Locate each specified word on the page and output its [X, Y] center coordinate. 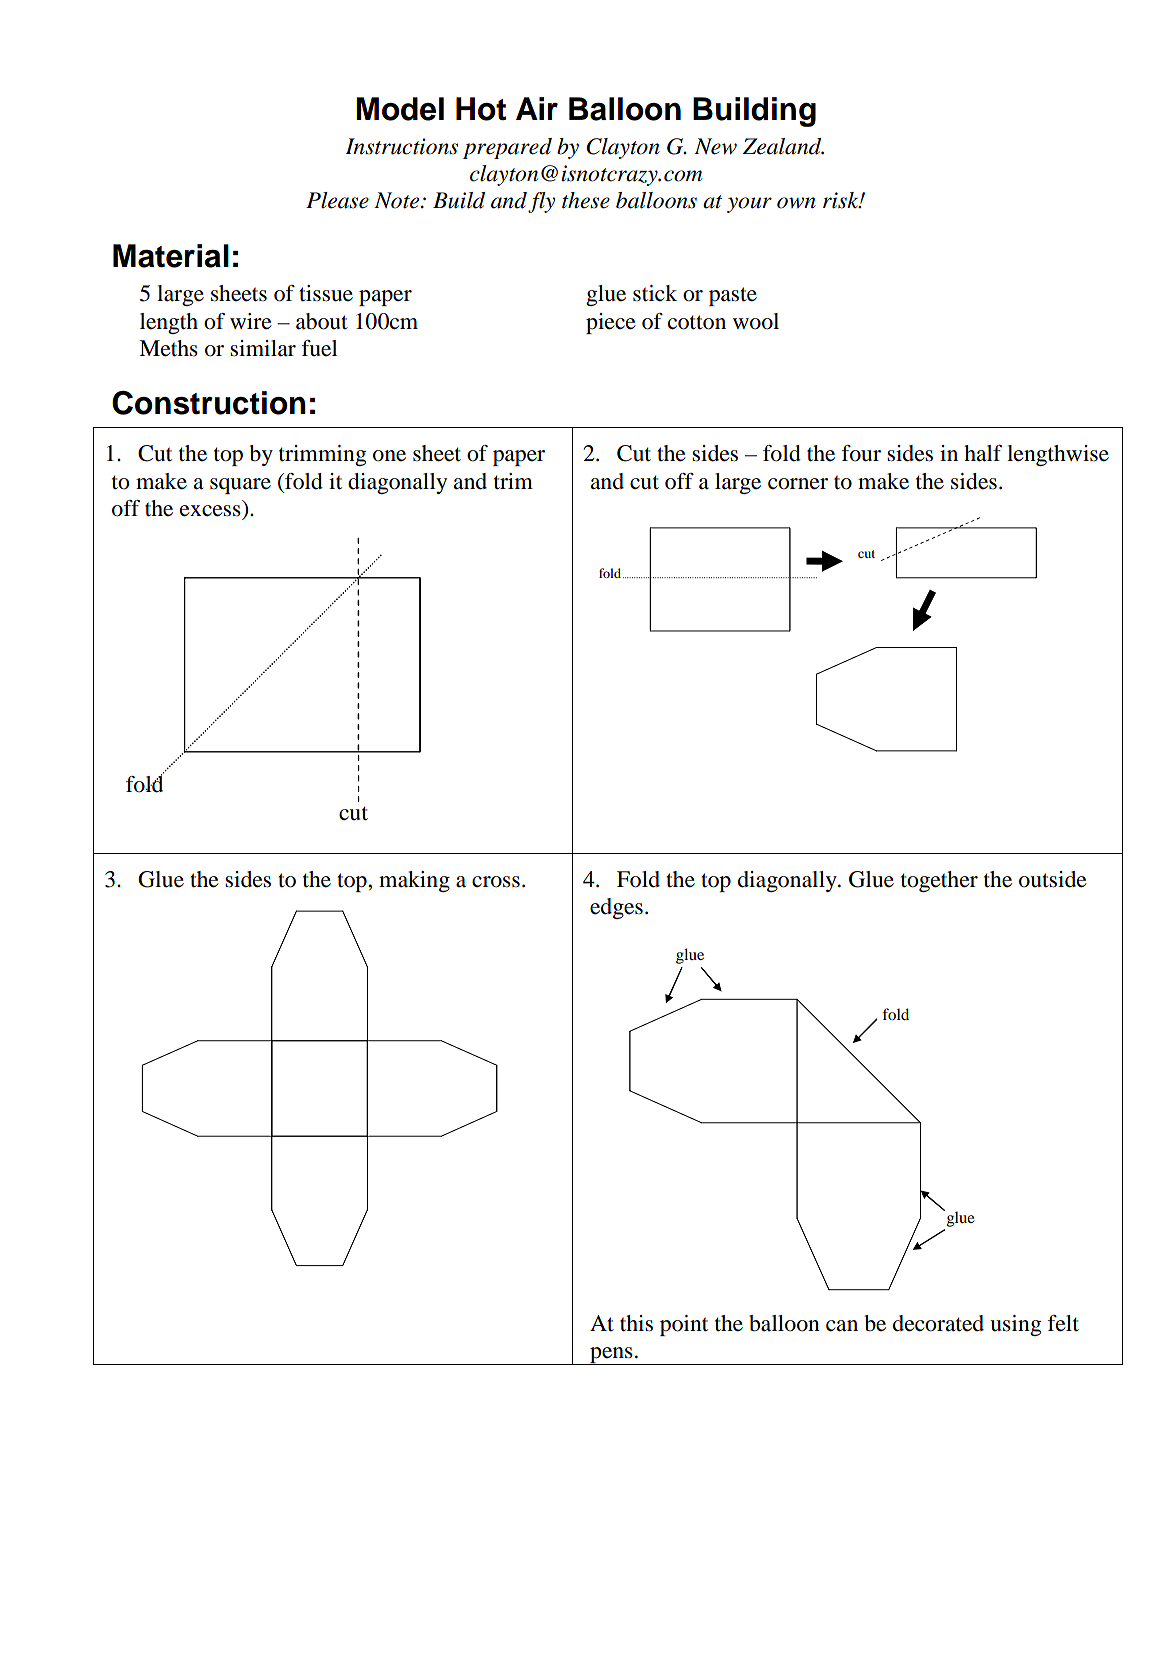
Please [337, 200]
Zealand [783, 146]
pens [611, 1356]
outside [1053, 879]
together [939, 881]
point [684, 1325]
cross [496, 882]
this [636, 1323]
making [414, 881]
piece [611, 323]
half [983, 453]
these [586, 200]
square [240, 486]
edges [616, 908]
